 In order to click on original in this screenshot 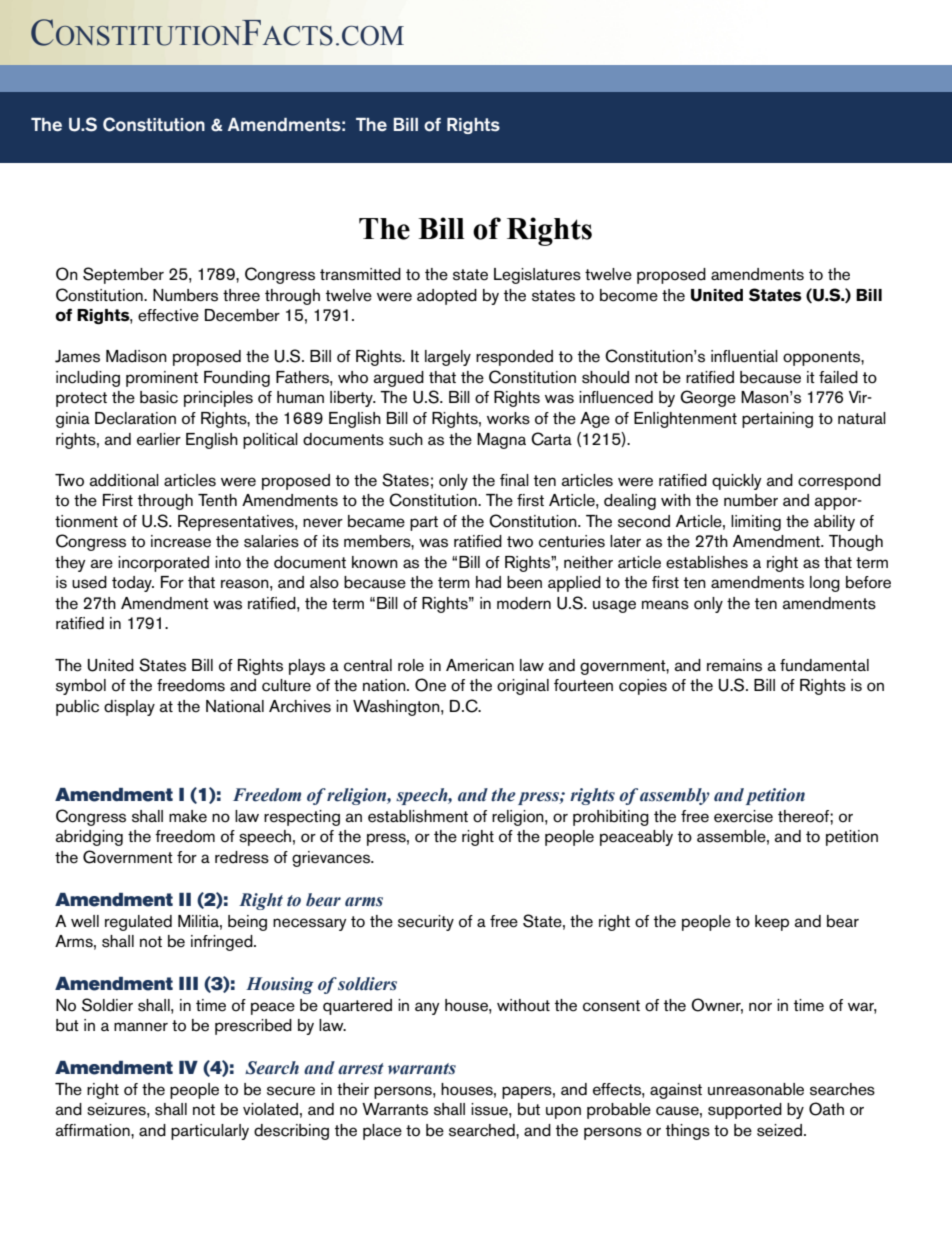, I will do `click(523, 687)`.
